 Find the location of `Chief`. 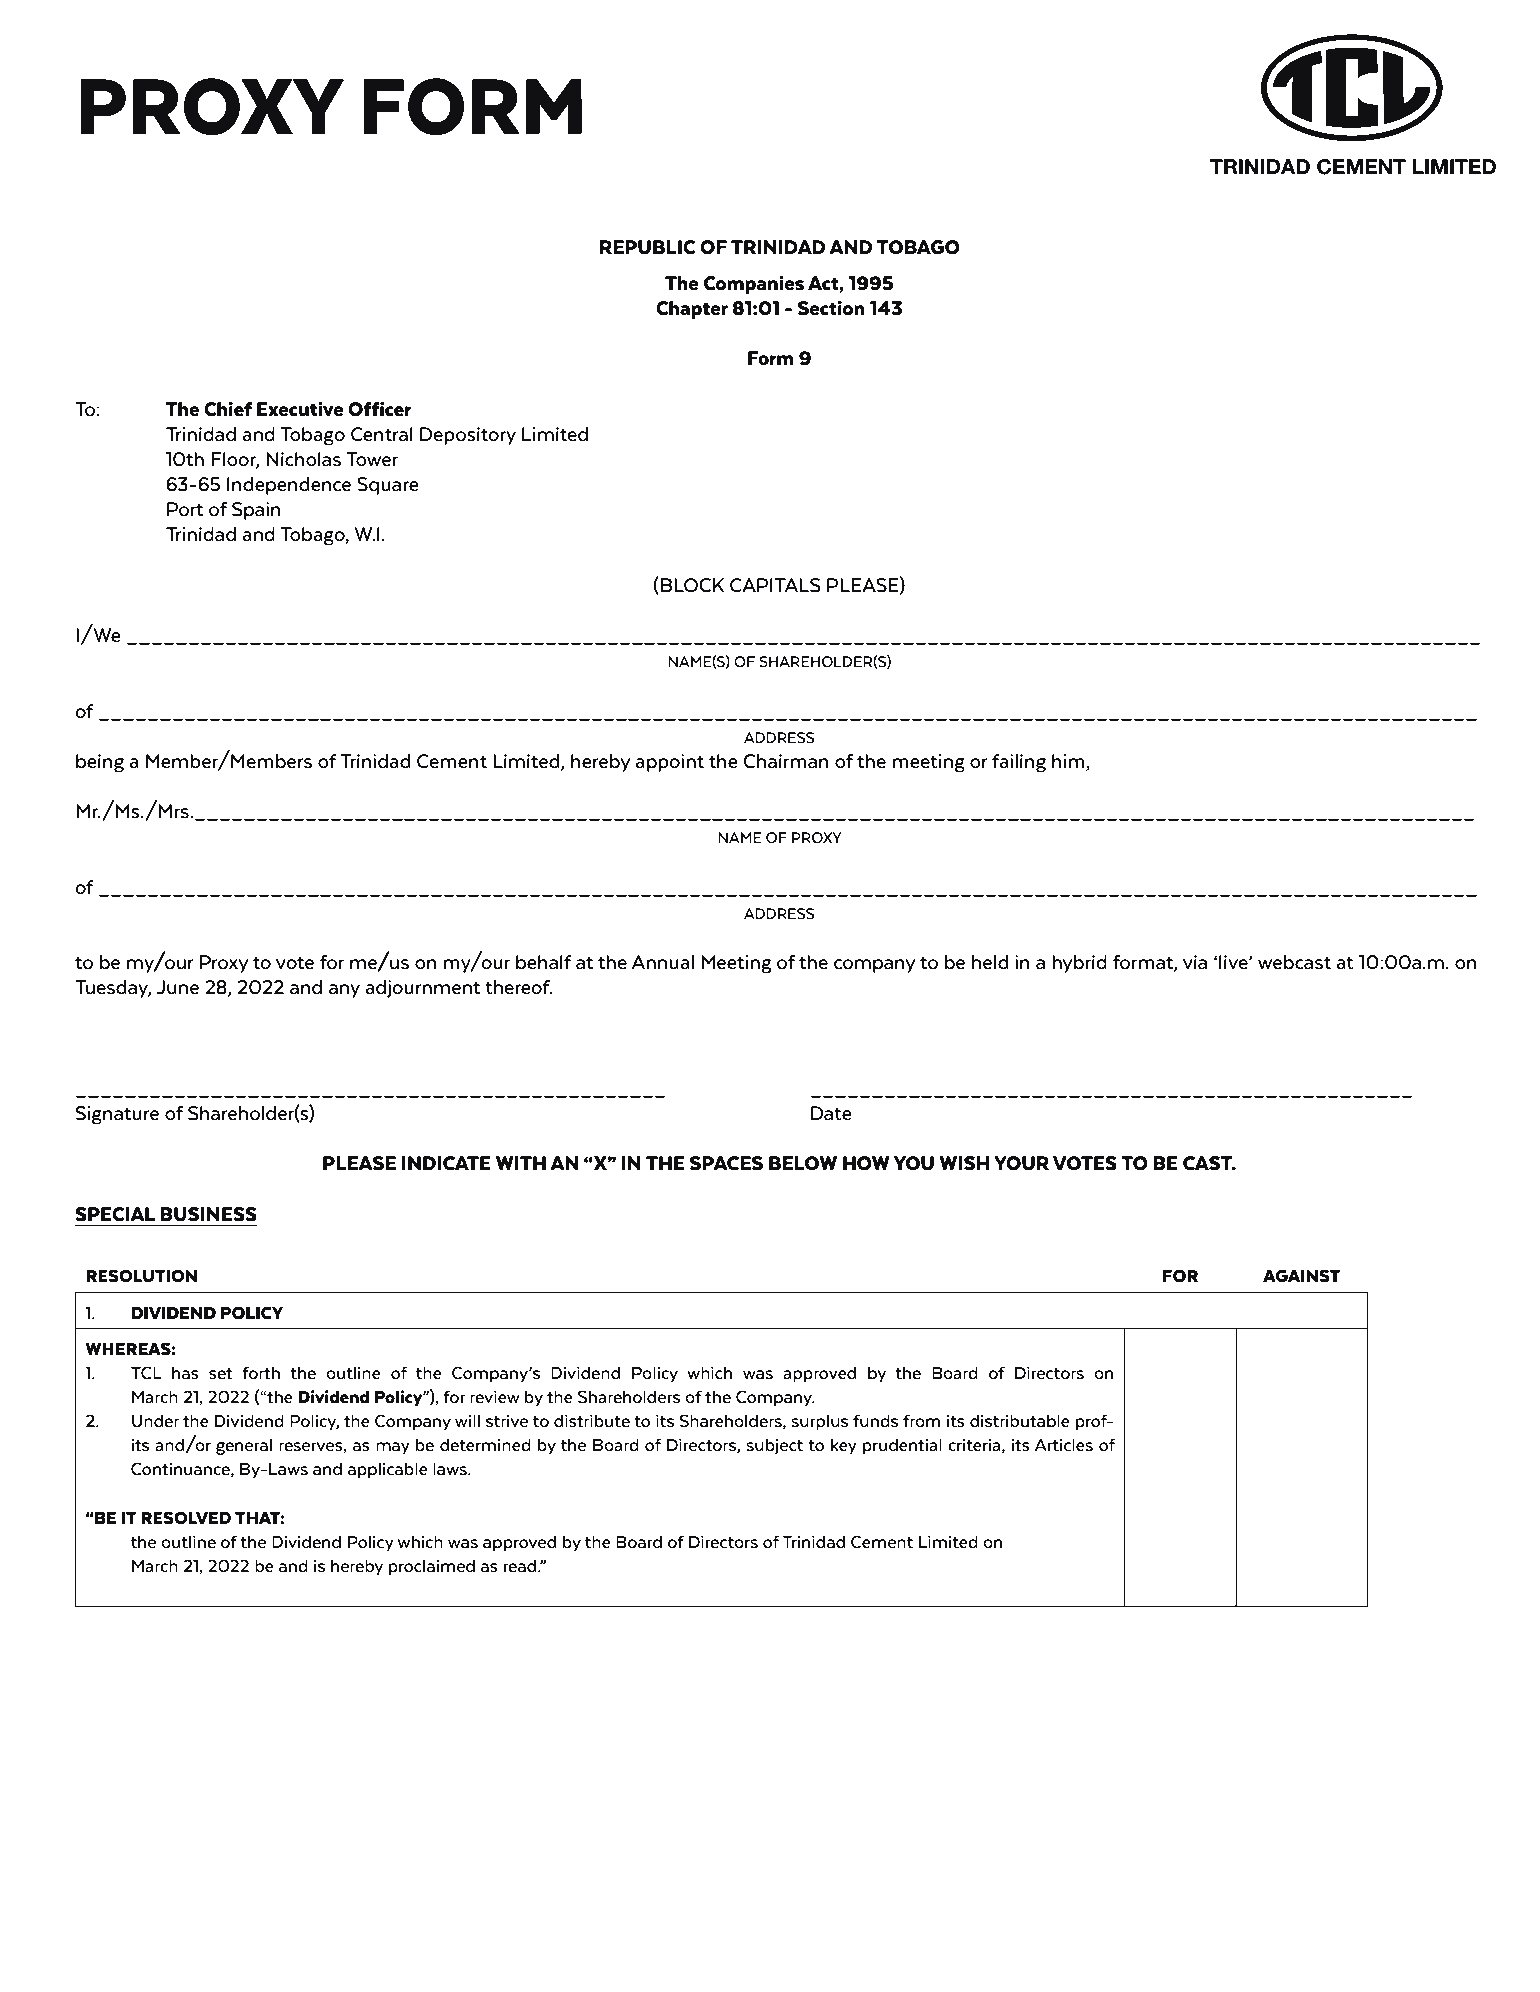

Chief is located at coordinates (228, 409).
